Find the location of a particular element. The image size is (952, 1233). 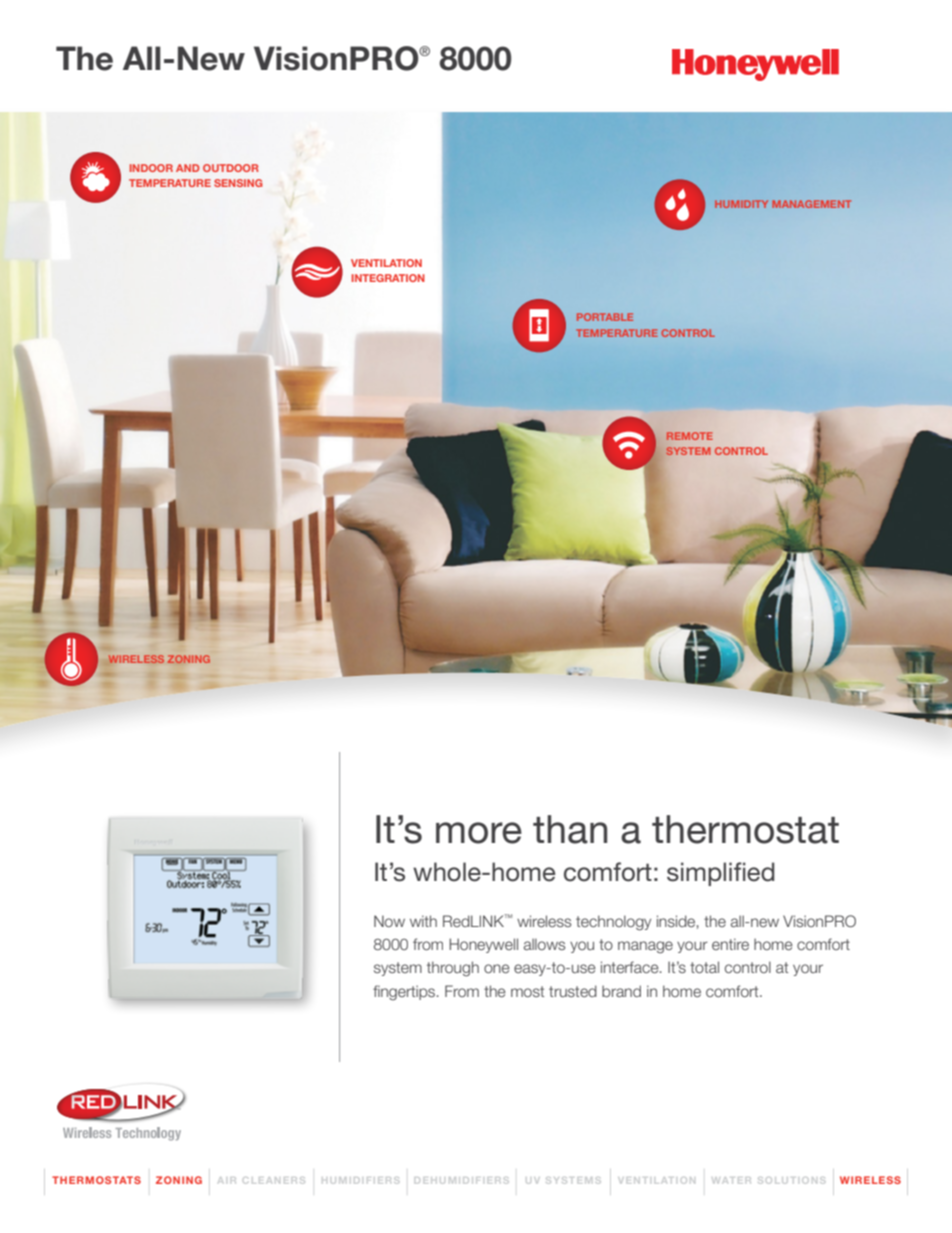

CLEANERS is located at coordinates (274, 1180).
